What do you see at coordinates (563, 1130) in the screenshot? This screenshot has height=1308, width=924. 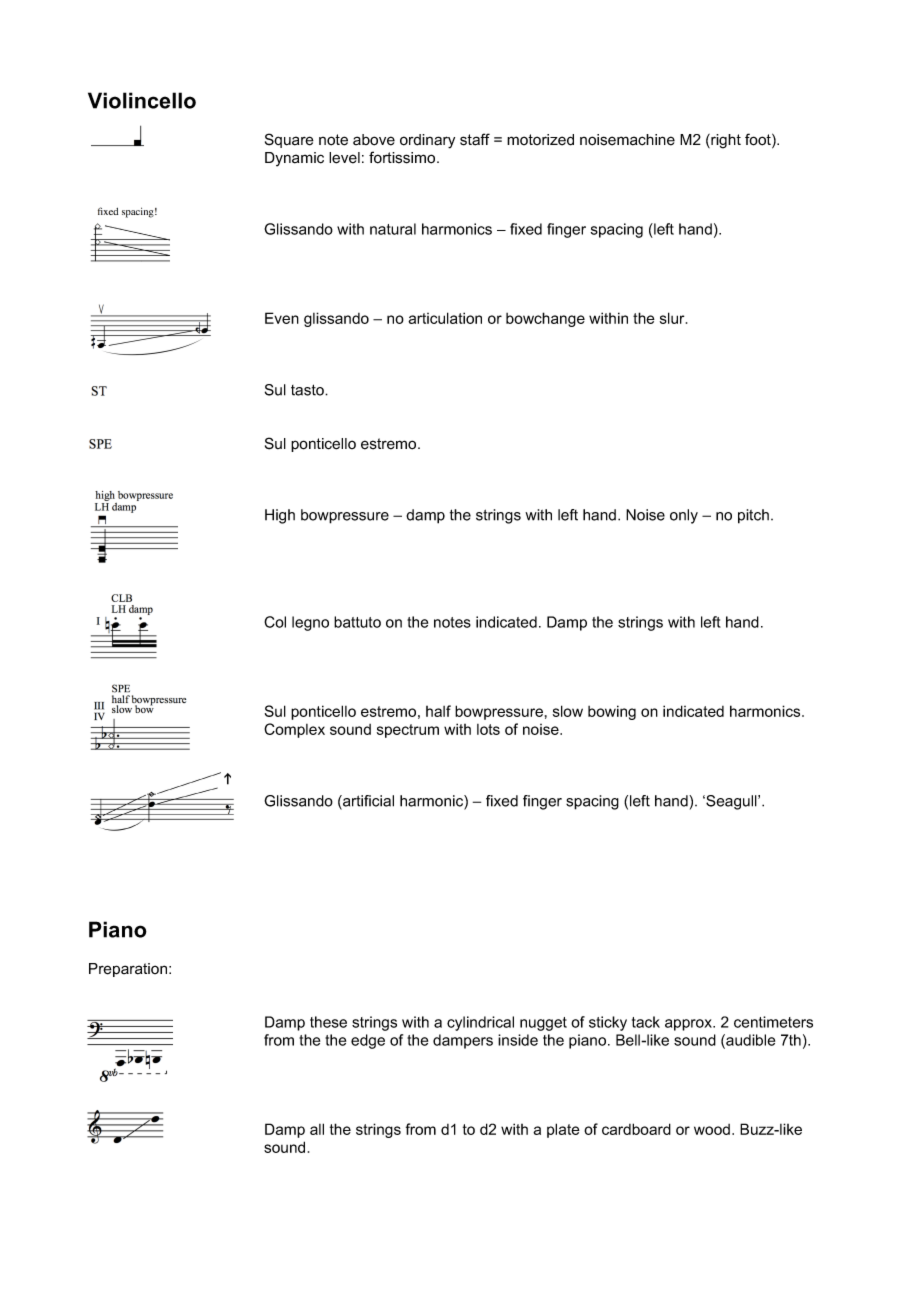 I see `plate` at bounding box center [563, 1130].
